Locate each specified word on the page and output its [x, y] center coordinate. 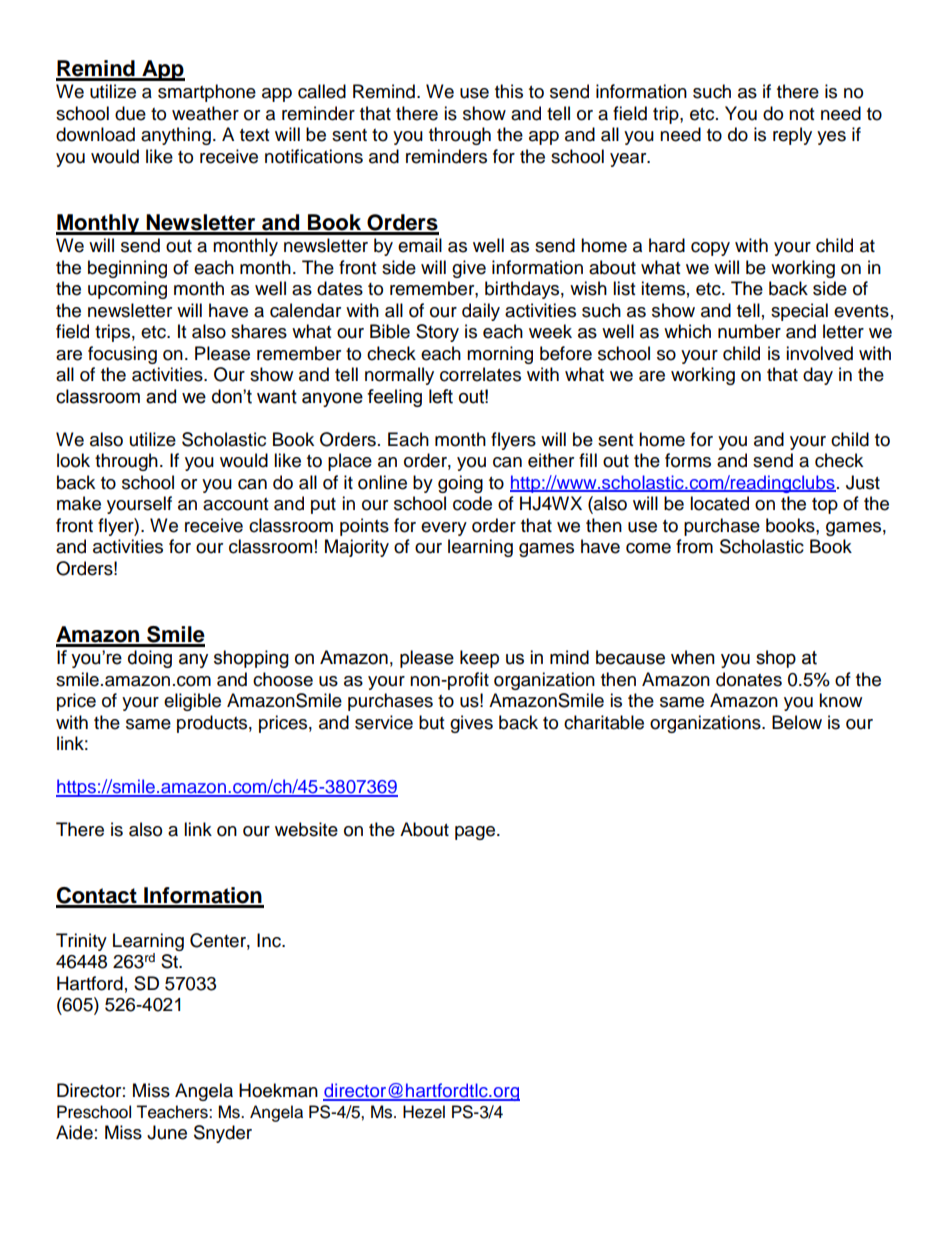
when [693, 657]
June [167, 1132]
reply [792, 136]
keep [479, 659]
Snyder [223, 1134]
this [509, 91]
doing [150, 659]
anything [176, 136]
